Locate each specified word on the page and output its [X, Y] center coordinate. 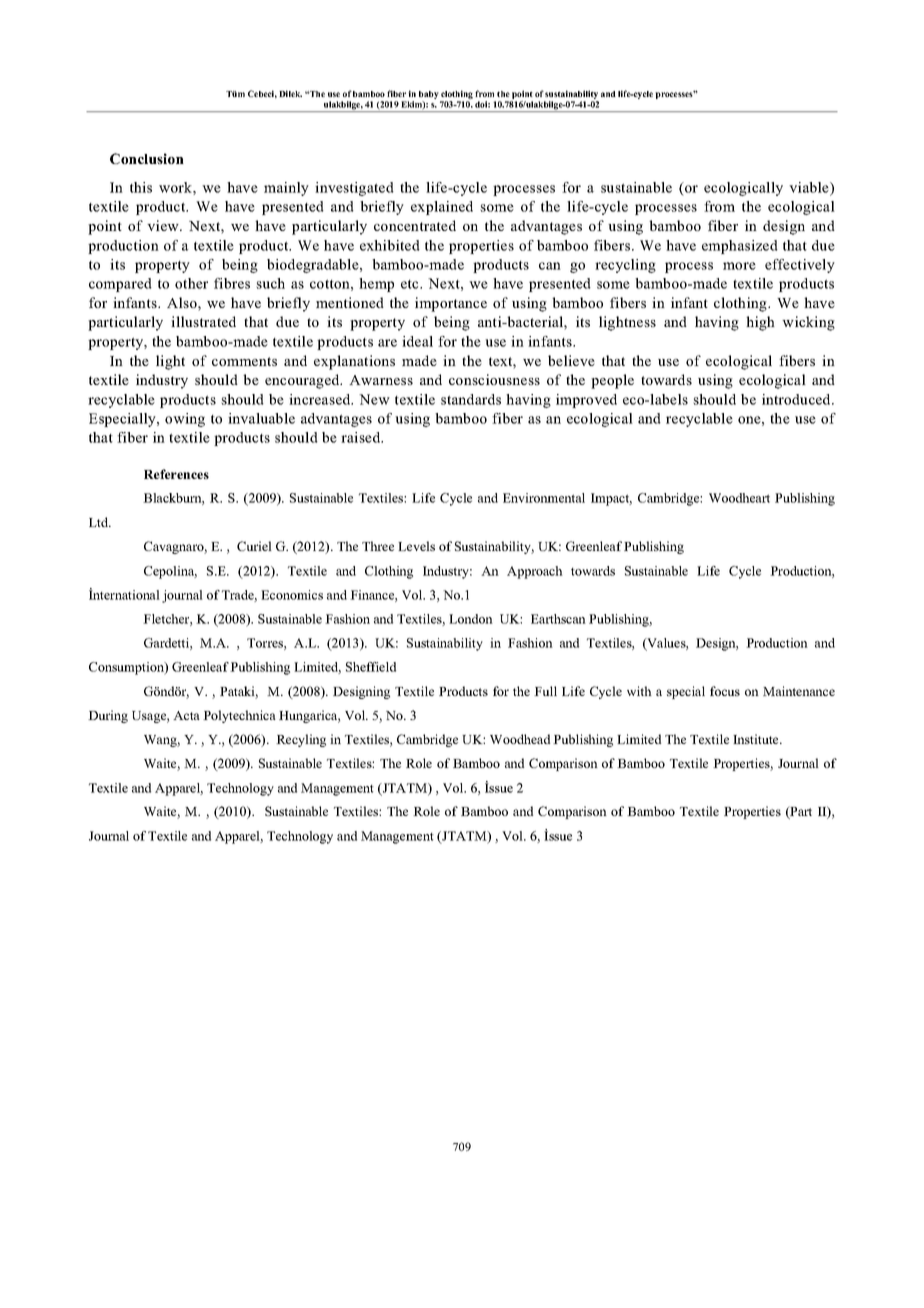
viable [810, 187]
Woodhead [520, 739]
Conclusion [147, 158]
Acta [186, 715]
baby [429, 96]
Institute [757, 739]
